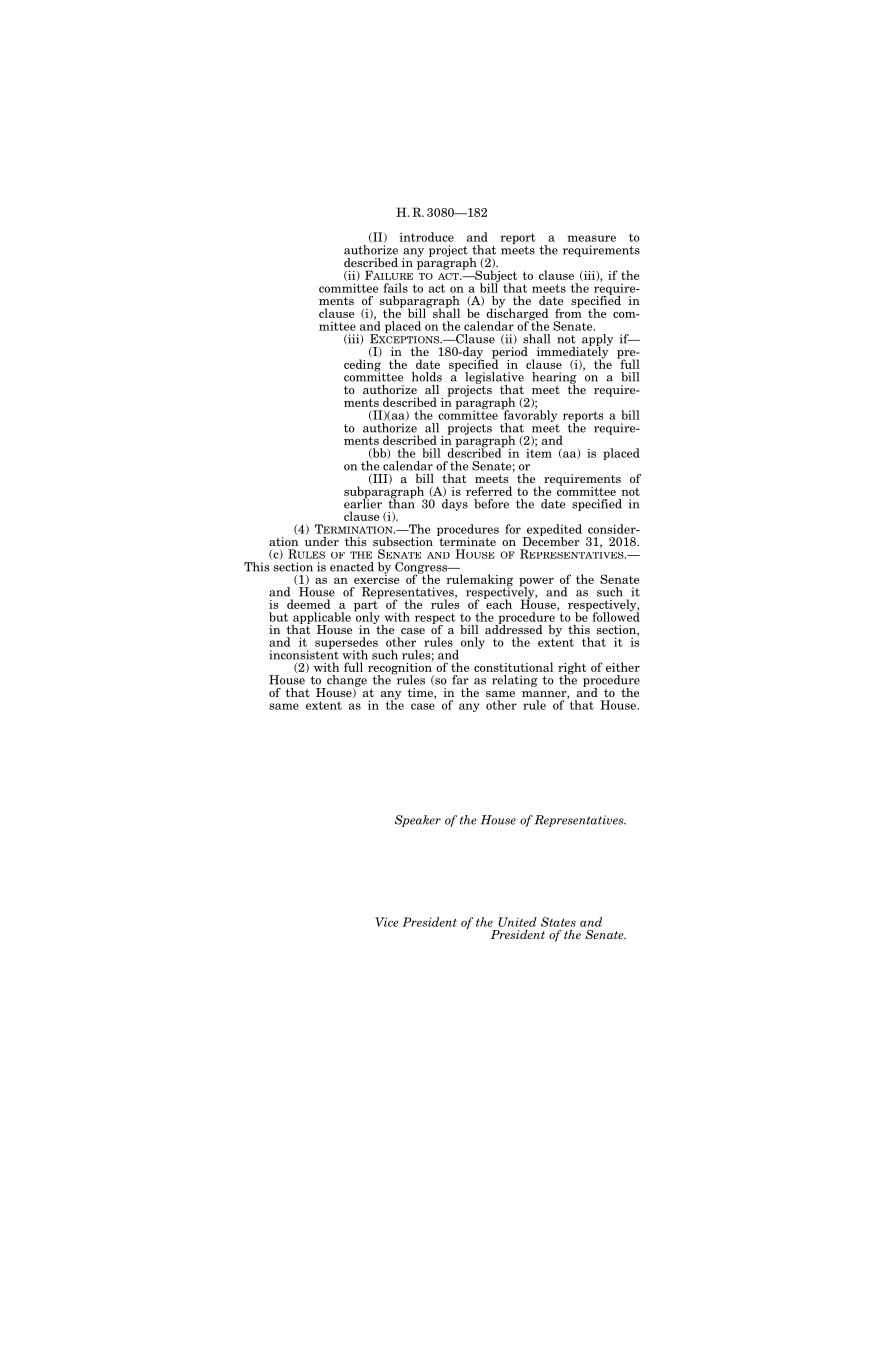 This screenshot has width=896, height=1345. I want to click on measure, so click(592, 238).
